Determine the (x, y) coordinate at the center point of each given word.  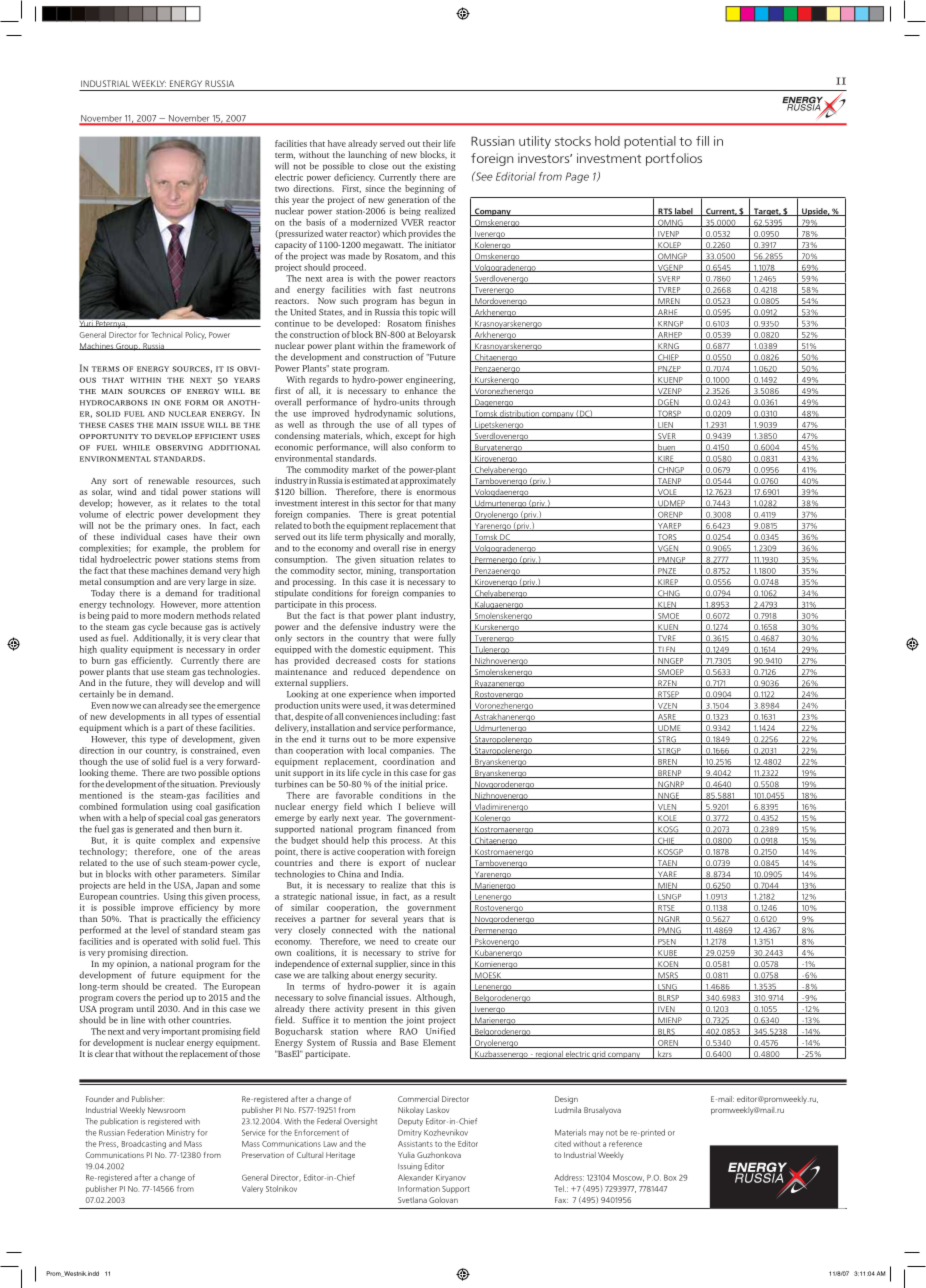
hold (607, 141)
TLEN (666, 650)
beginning (424, 188)
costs (391, 661)
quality (114, 650)
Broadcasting (144, 1144)
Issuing (410, 1167)
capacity (291, 245)
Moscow (628, 1178)
